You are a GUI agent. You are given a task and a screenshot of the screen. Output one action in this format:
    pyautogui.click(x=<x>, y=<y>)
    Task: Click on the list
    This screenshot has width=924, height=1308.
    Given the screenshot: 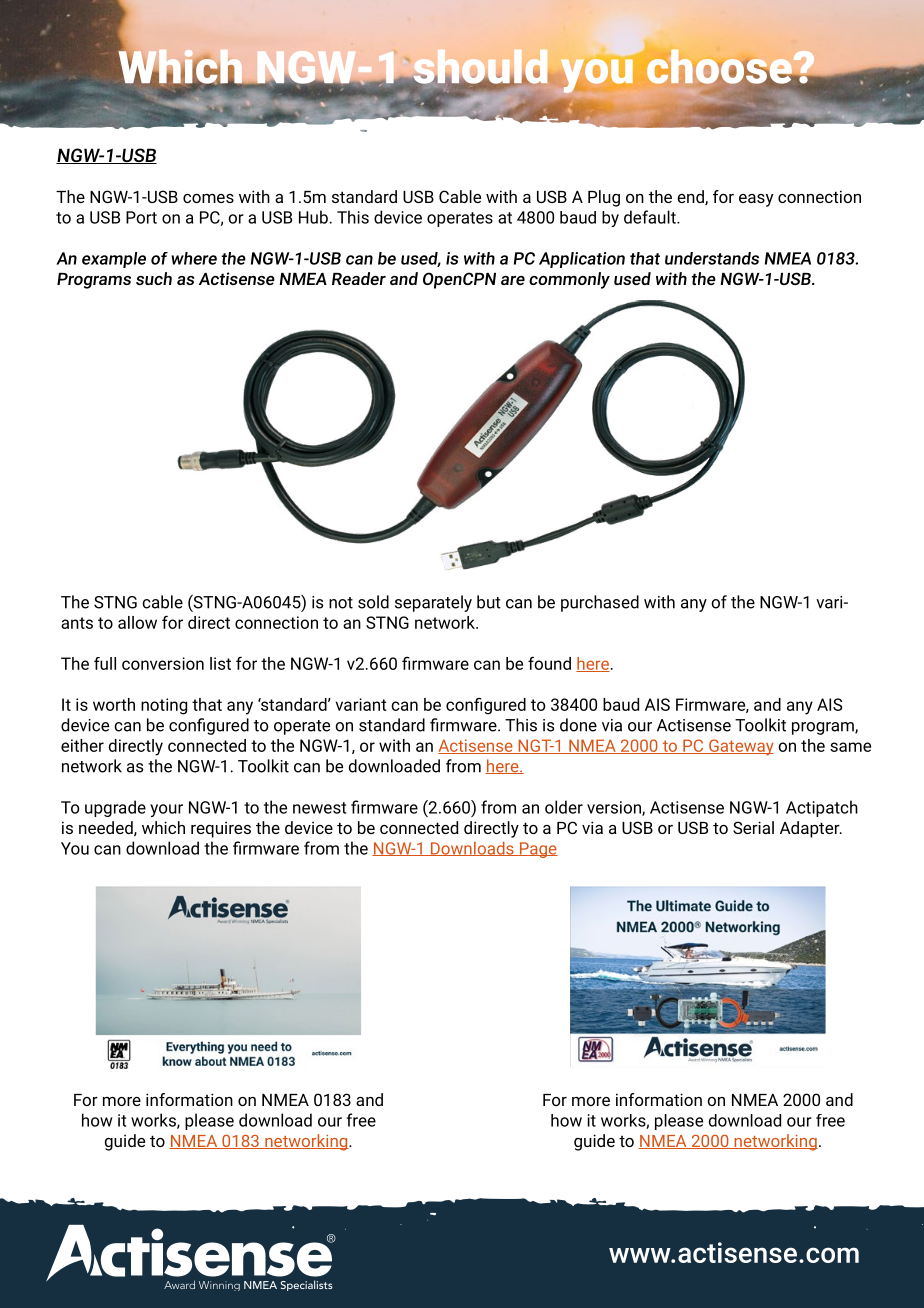 What is the action you would take?
    pyautogui.click(x=220, y=663)
